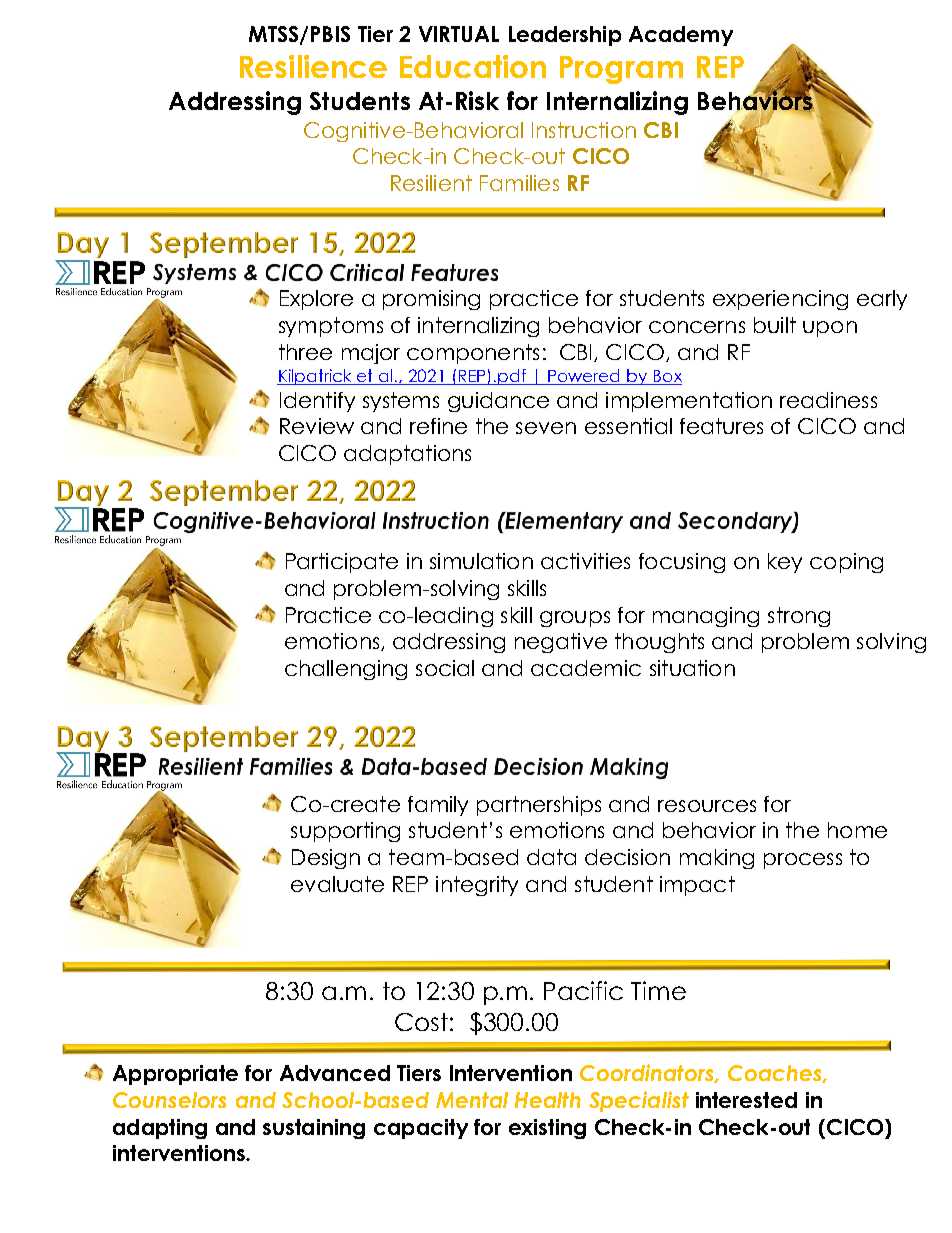 This document has height=1233, width=952. Describe the element at coordinates (477, 886) in the document. I see `integrity` at that location.
